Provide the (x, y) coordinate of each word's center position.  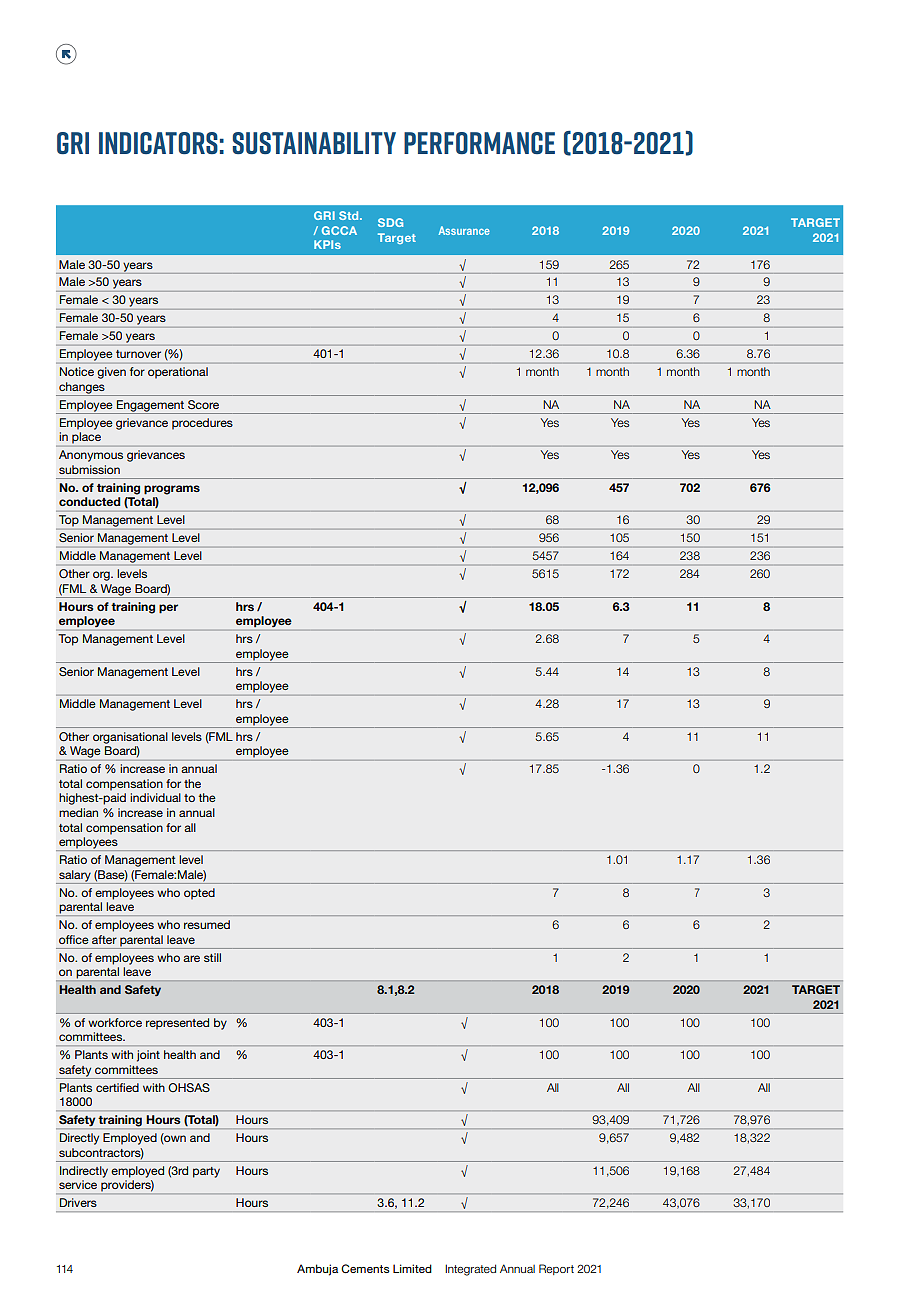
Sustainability (314, 143)
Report (556, 1269)
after (104, 939)
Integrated (470, 1270)
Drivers (78, 1202)
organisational (130, 738)
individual (155, 797)
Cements (365, 1268)
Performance (479, 143)
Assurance (464, 230)
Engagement (151, 407)
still (212, 957)
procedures (202, 424)
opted (199, 894)
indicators (158, 143)
